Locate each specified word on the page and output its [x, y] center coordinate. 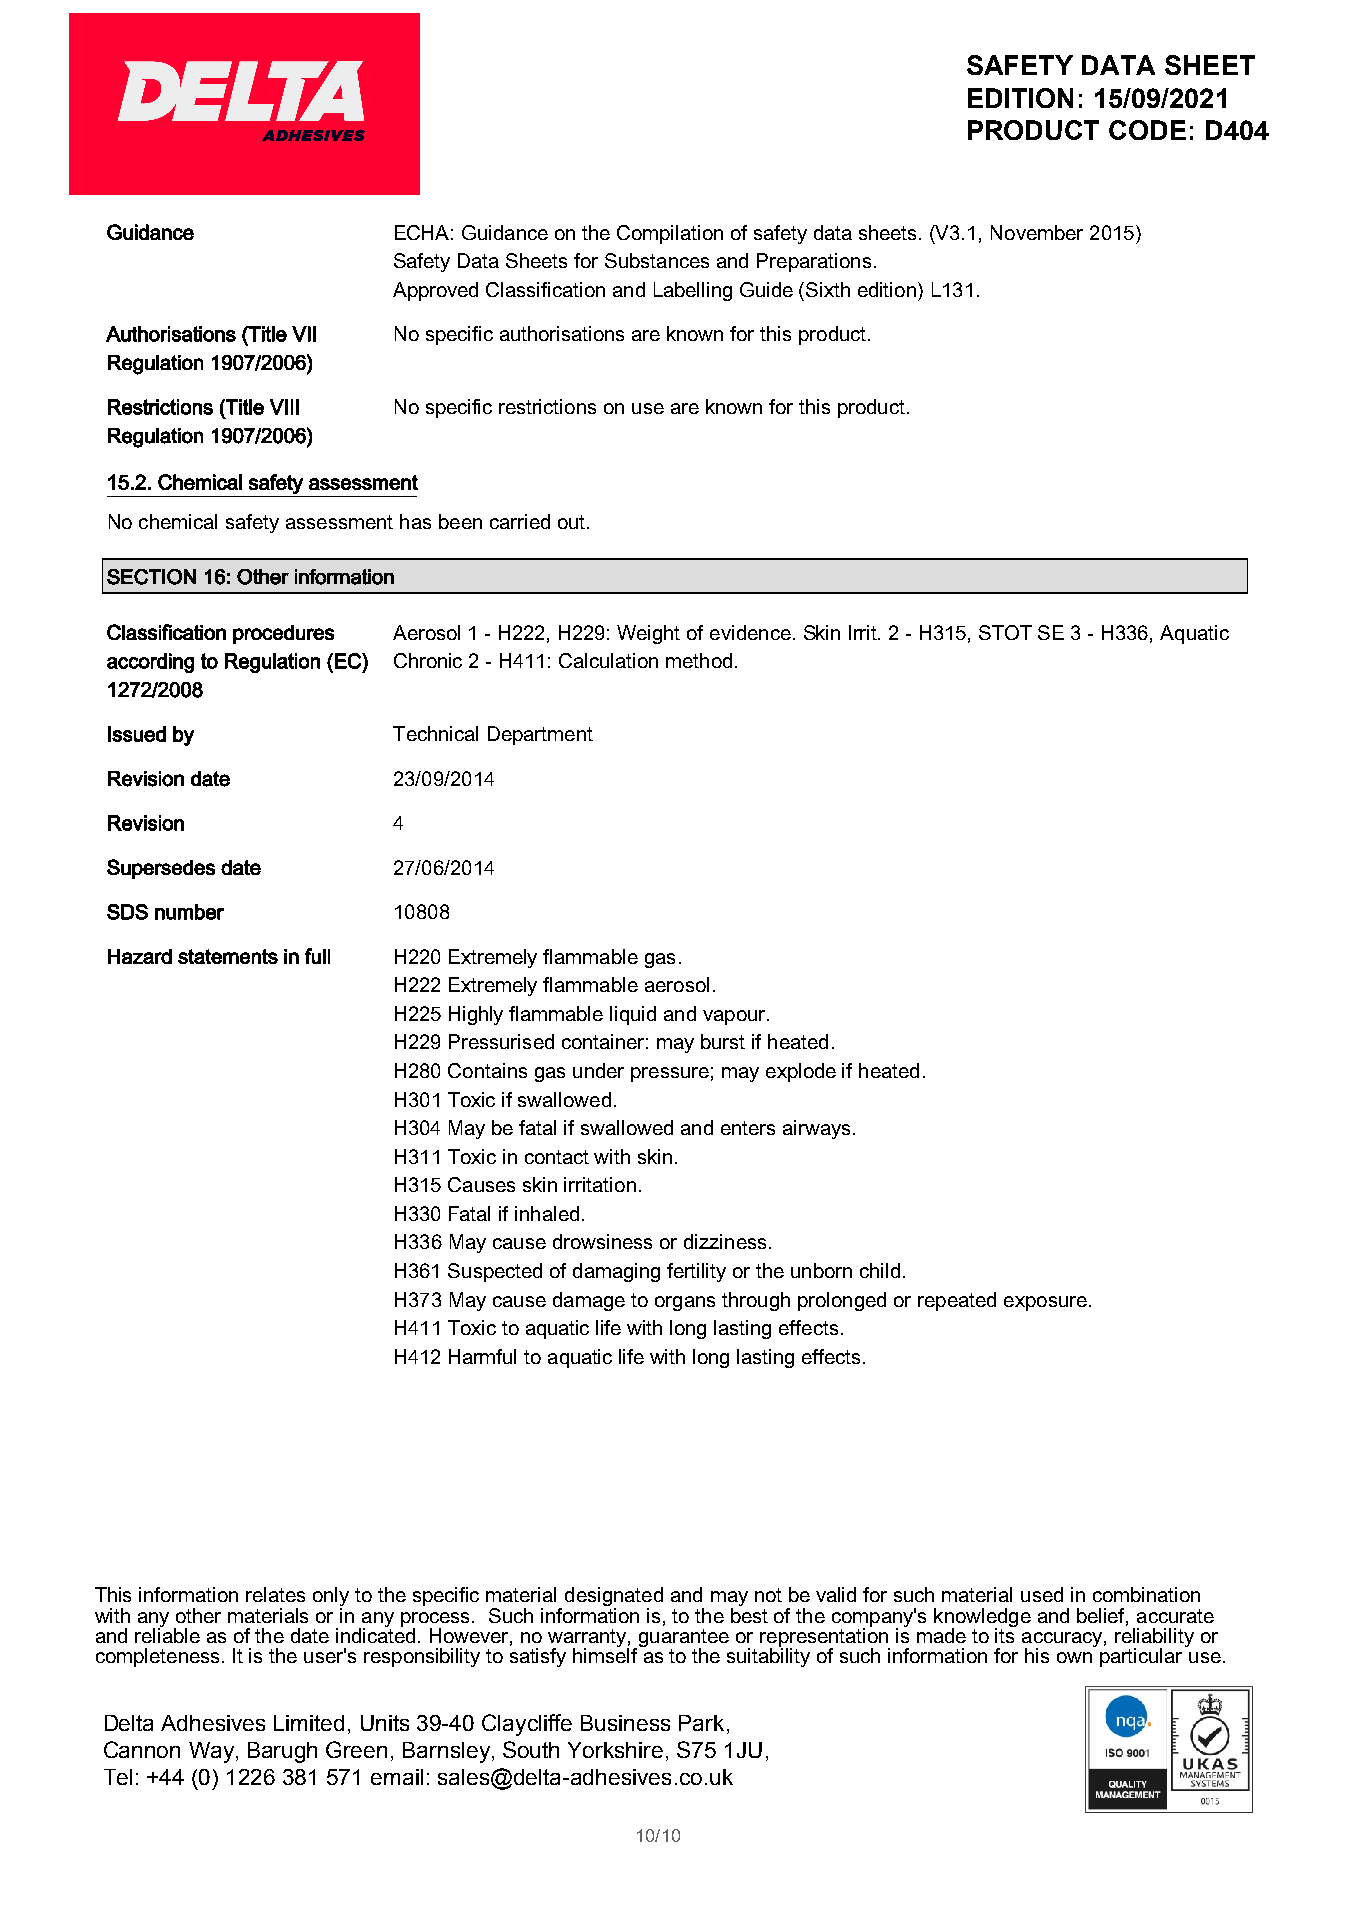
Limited [309, 1723]
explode [801, 1072]
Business [625, 1723]
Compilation [670, 234]
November [1037, 232]
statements [228, 956]
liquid [633, 1015]
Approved [435, 291]
